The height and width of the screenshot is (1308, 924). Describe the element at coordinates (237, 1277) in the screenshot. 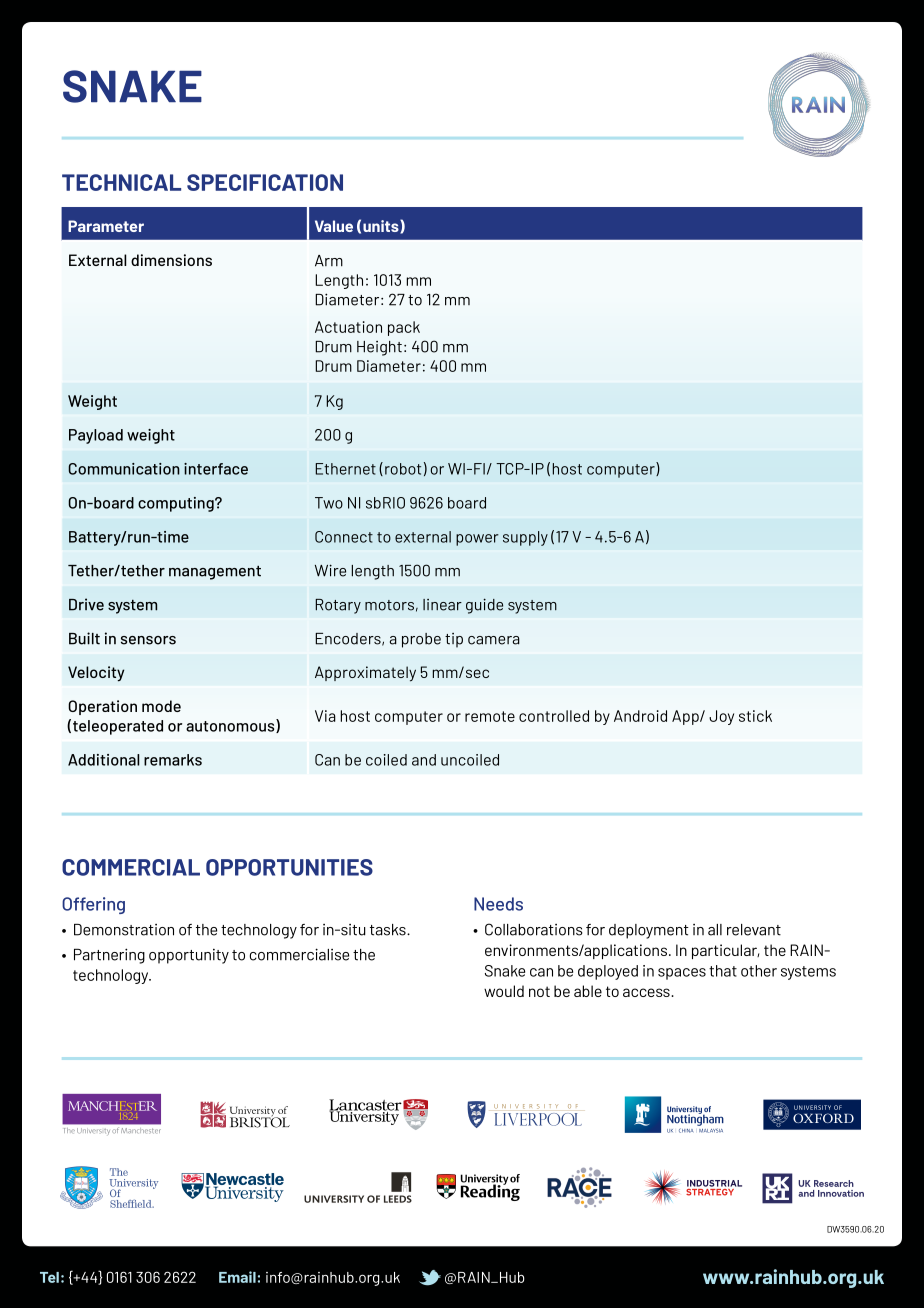

I see `Email` at that location.
